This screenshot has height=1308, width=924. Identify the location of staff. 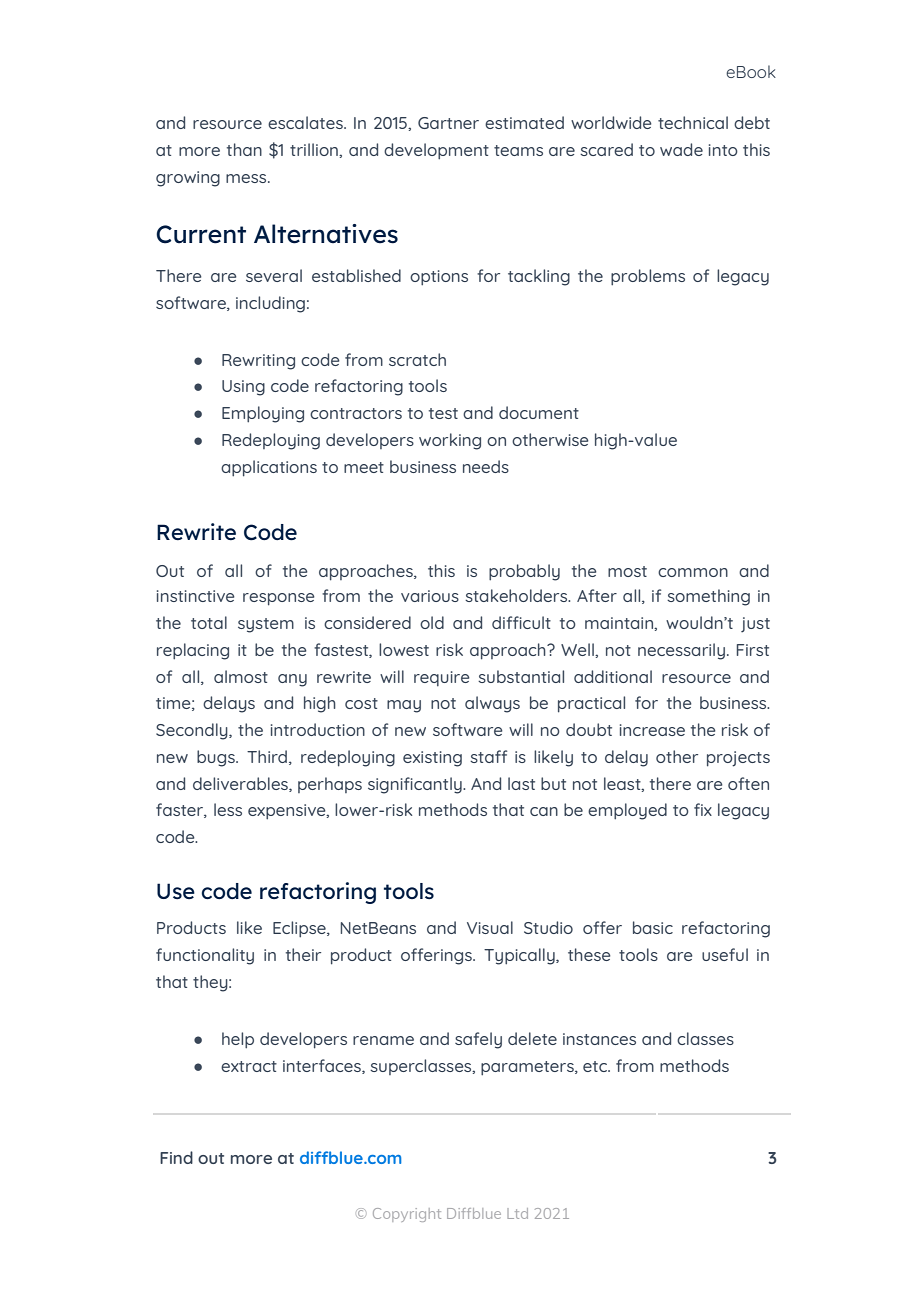
(488, 756).
